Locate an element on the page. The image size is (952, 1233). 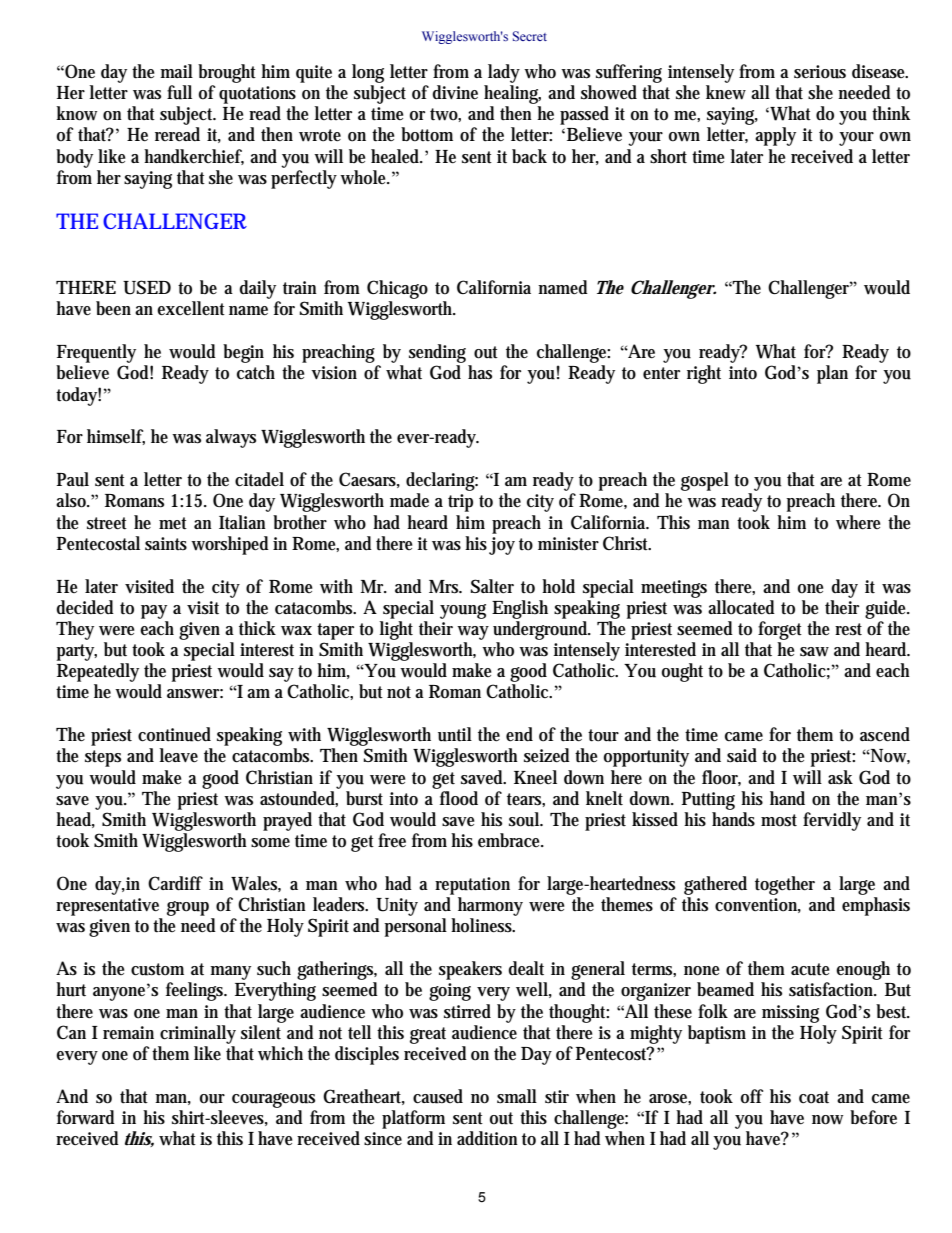
embrace is located at coordinates (511, 840).
